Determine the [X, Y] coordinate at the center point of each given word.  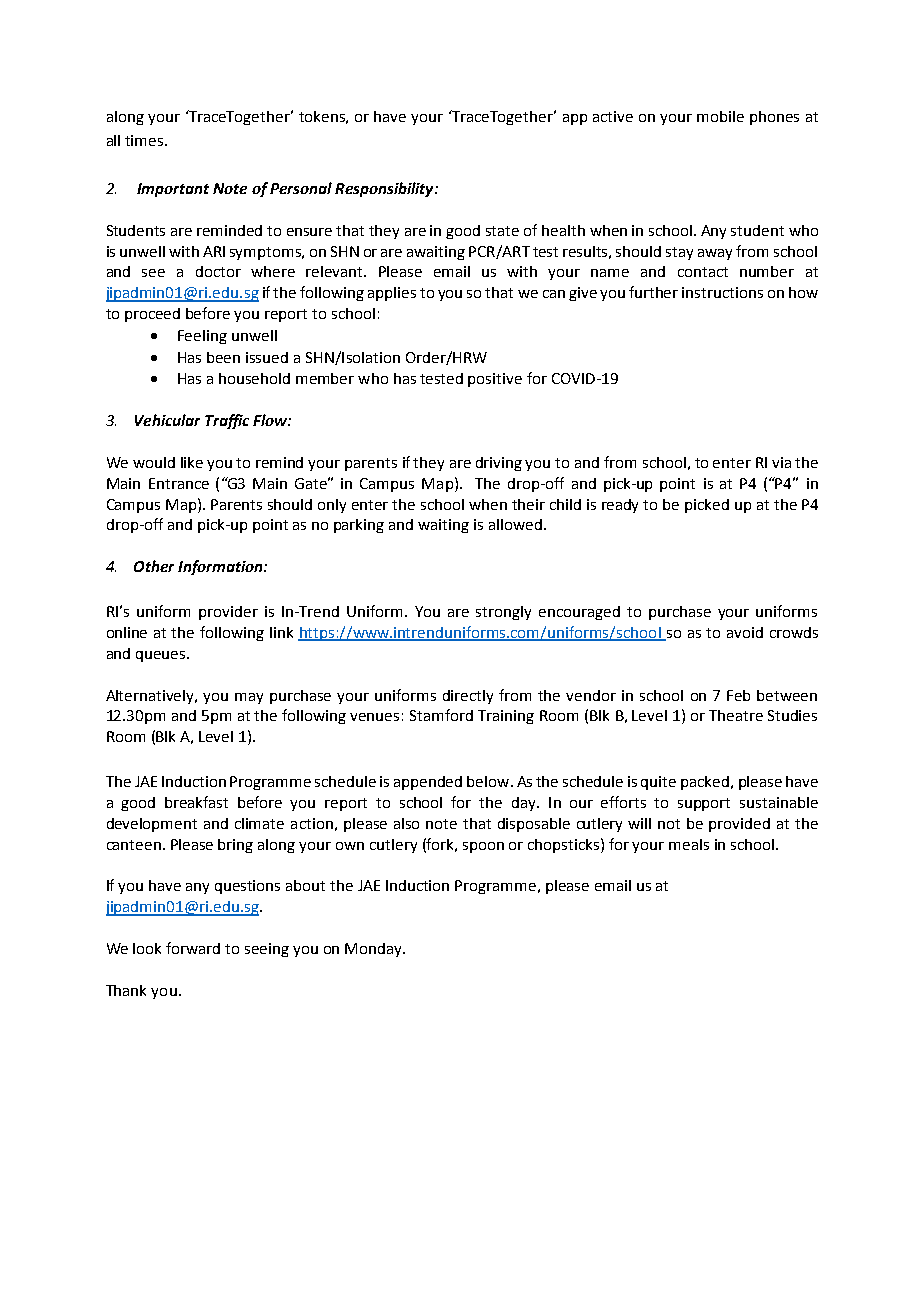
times [145, 140]
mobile [720, 116]
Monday [374, 950]
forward [193, 948]
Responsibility [385, 189]
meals [689, 844]
